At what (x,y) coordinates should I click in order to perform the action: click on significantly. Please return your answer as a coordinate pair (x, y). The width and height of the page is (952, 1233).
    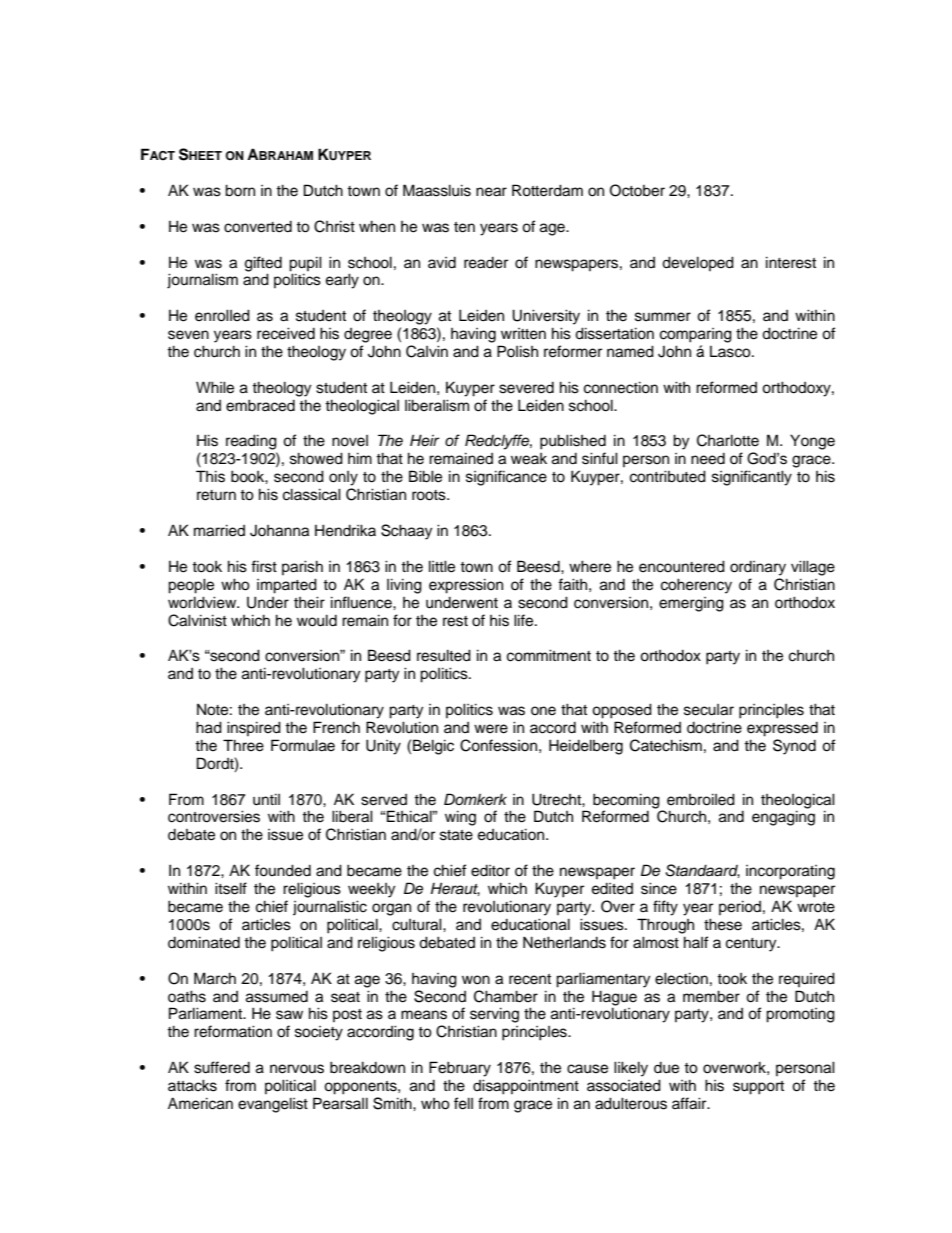
    Looking at the image, I should click on (752, 478).
